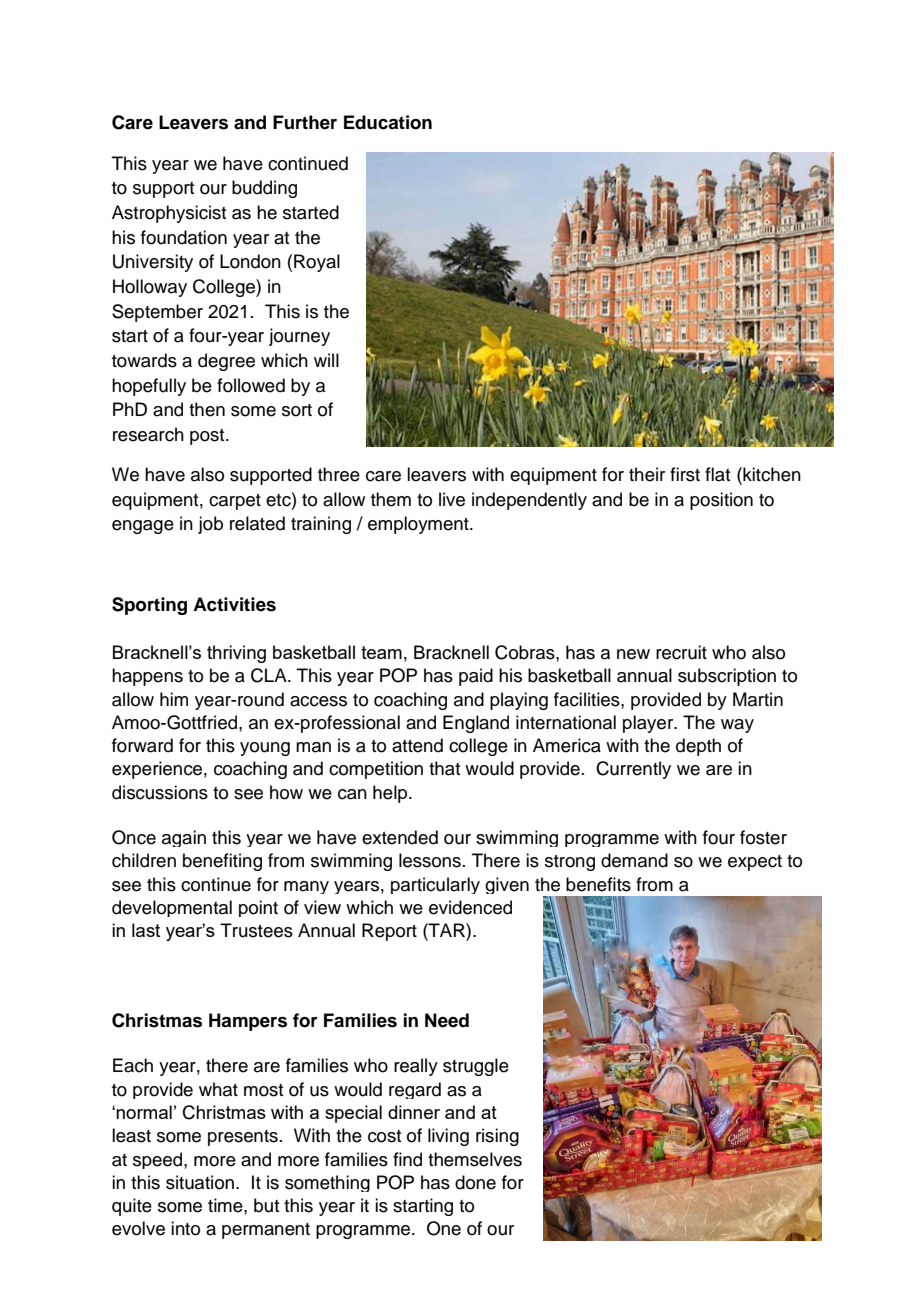  I want to click on situation, so click(200, 1182).
